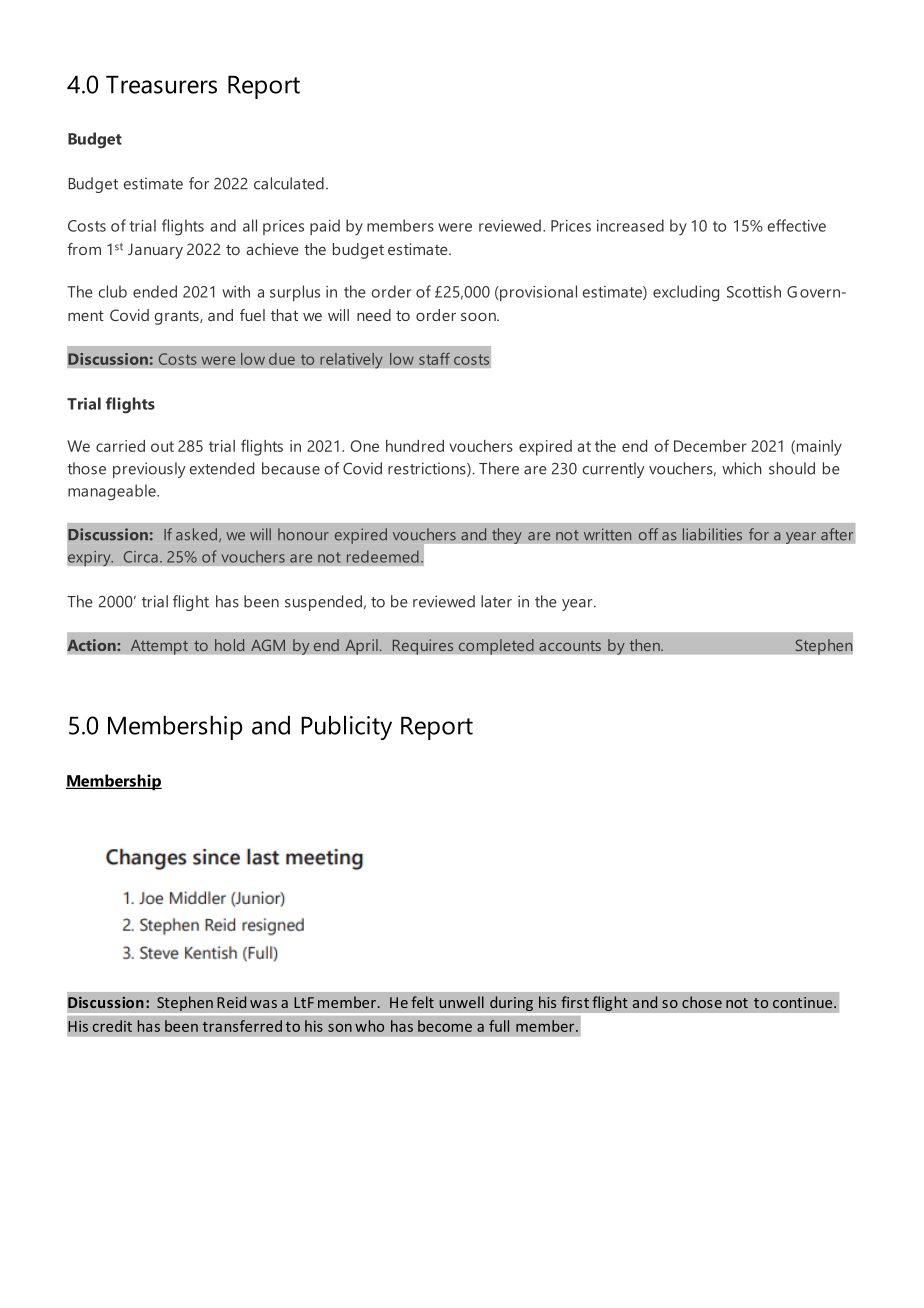  I want to click on staff, so click(434, 359).
